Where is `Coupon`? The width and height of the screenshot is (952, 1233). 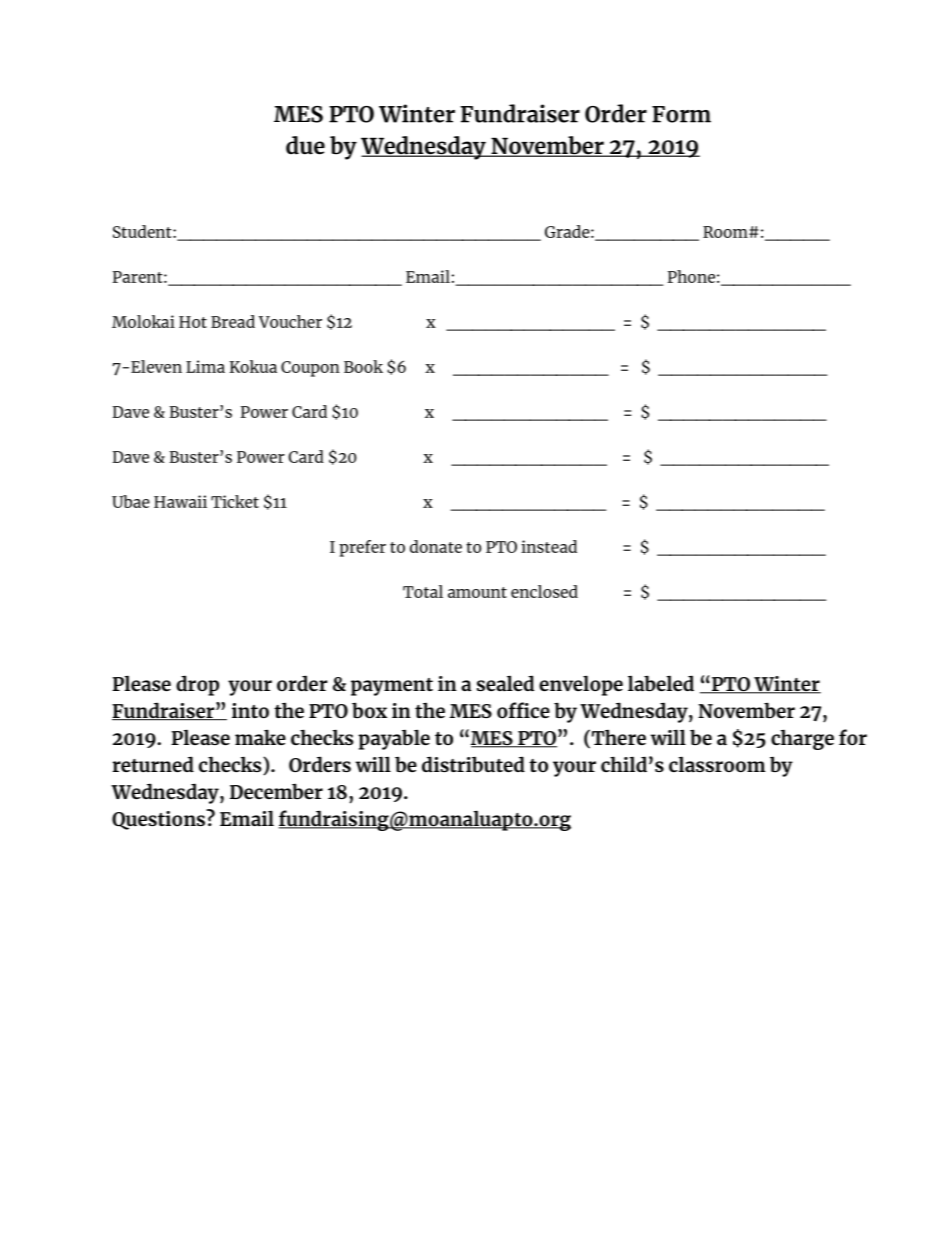
Coupon is located at coordinates (310, 369).
